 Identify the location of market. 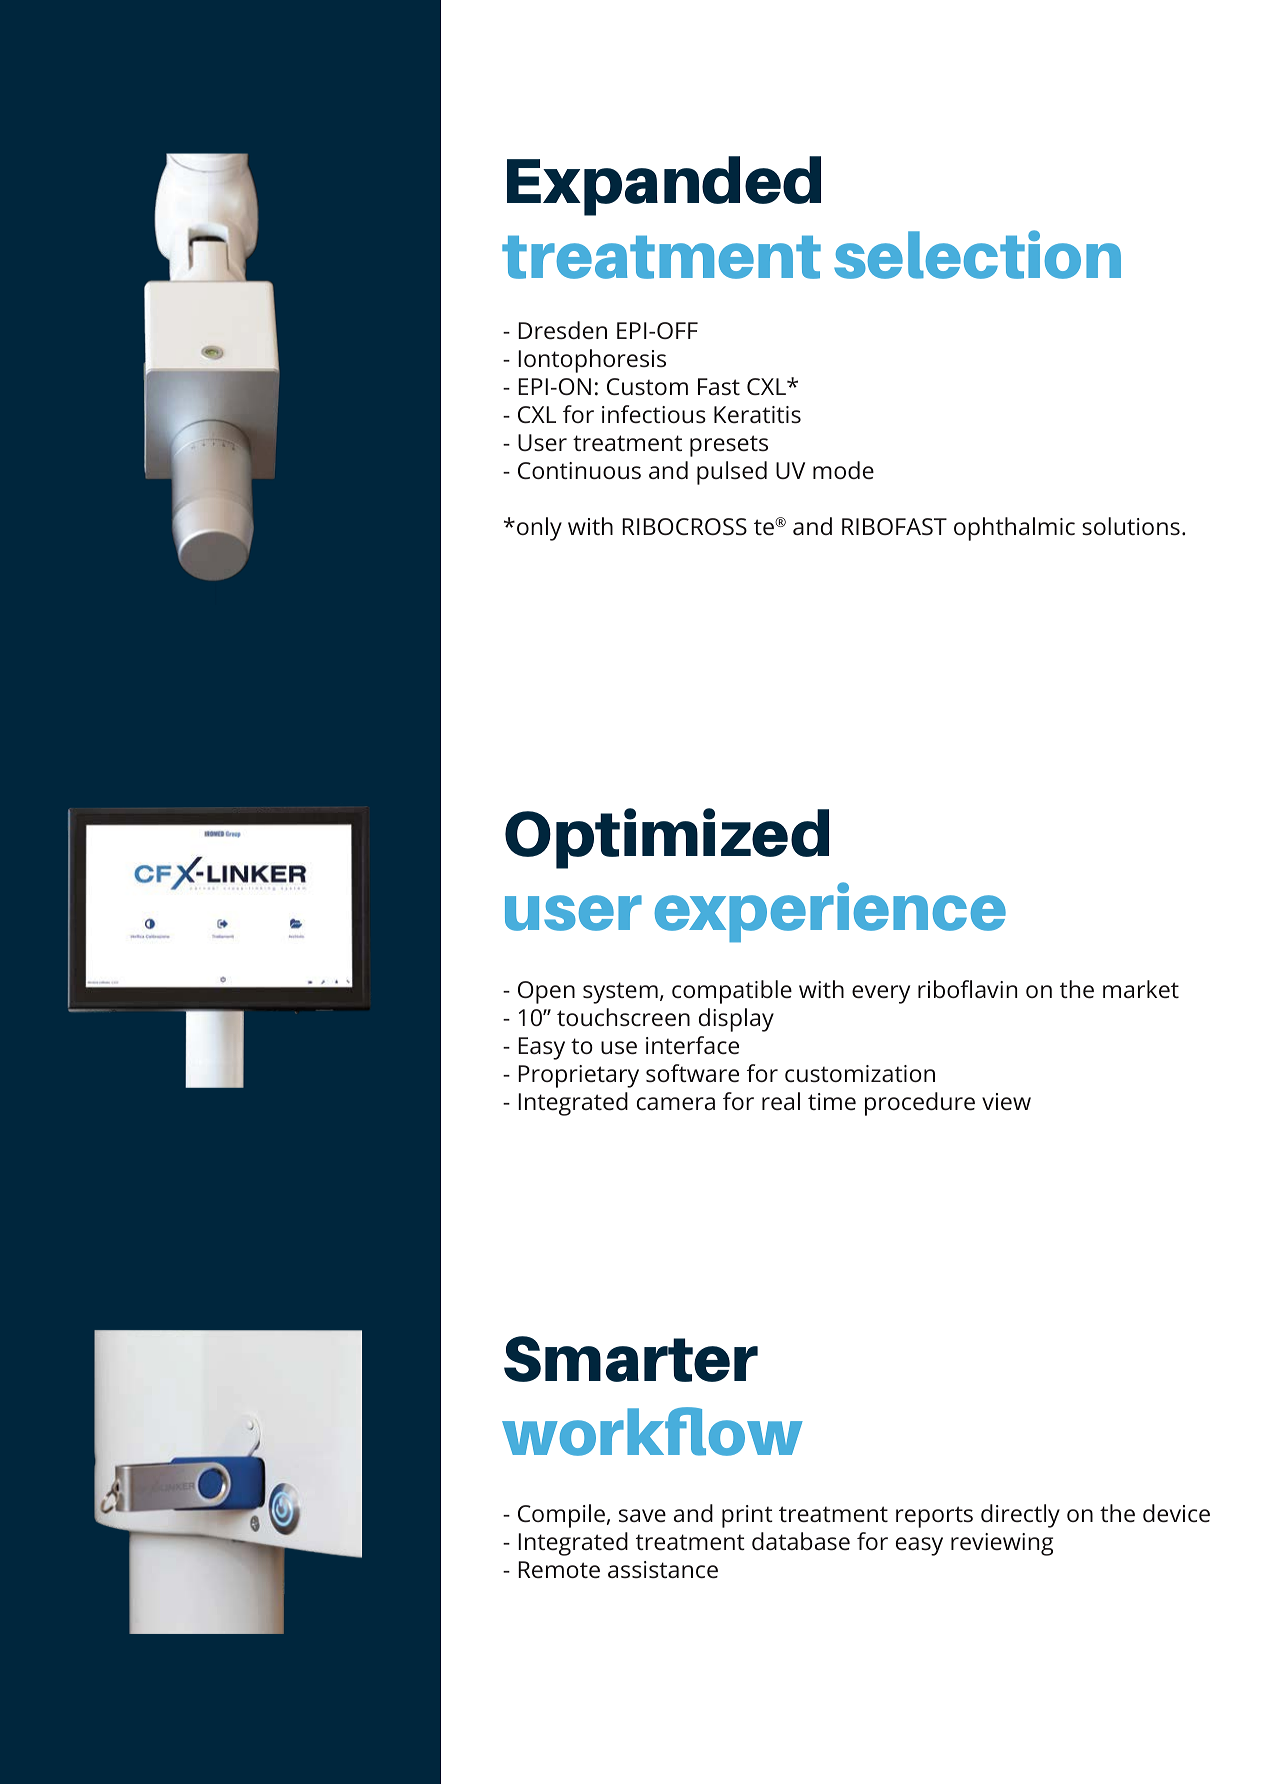
(1141, 989).
